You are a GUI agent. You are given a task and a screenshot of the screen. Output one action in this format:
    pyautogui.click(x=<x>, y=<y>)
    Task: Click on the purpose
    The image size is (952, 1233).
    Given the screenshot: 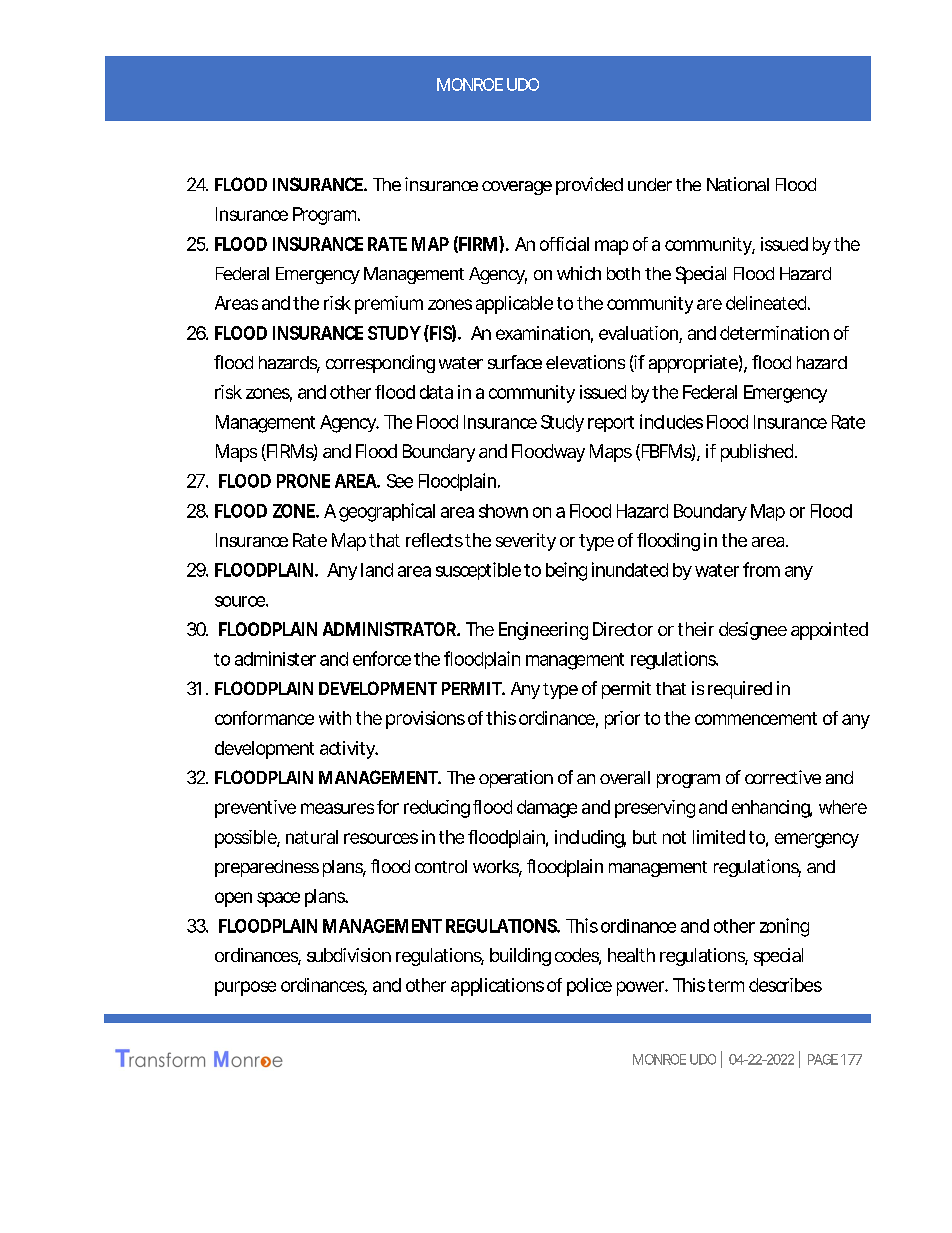 What is the action you would take?
    pyautogui.click(x=245, y=988)
